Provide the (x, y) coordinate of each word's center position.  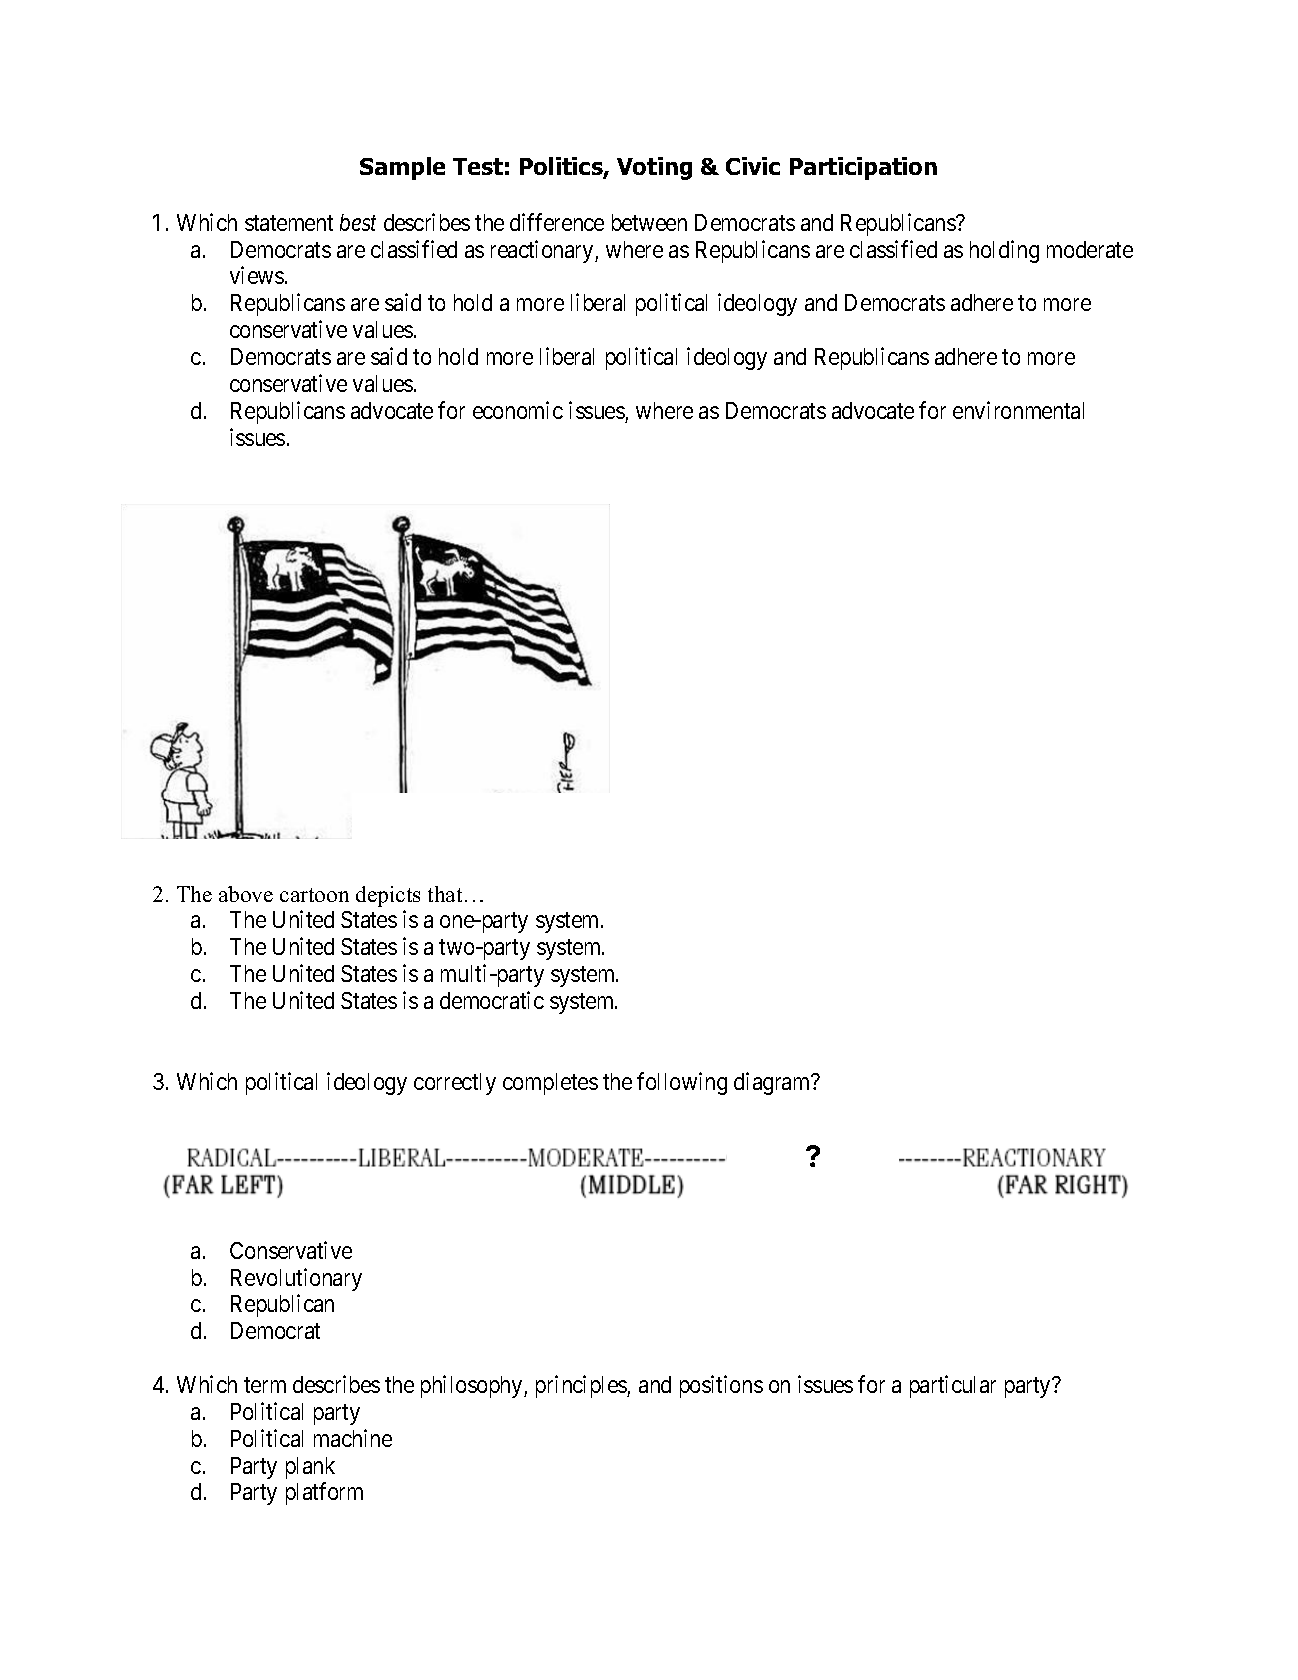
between (649, 222)
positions (721, 1386)
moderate (1090, 249)
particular (953, 1386)
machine (353, 1438)
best (358, 222)
